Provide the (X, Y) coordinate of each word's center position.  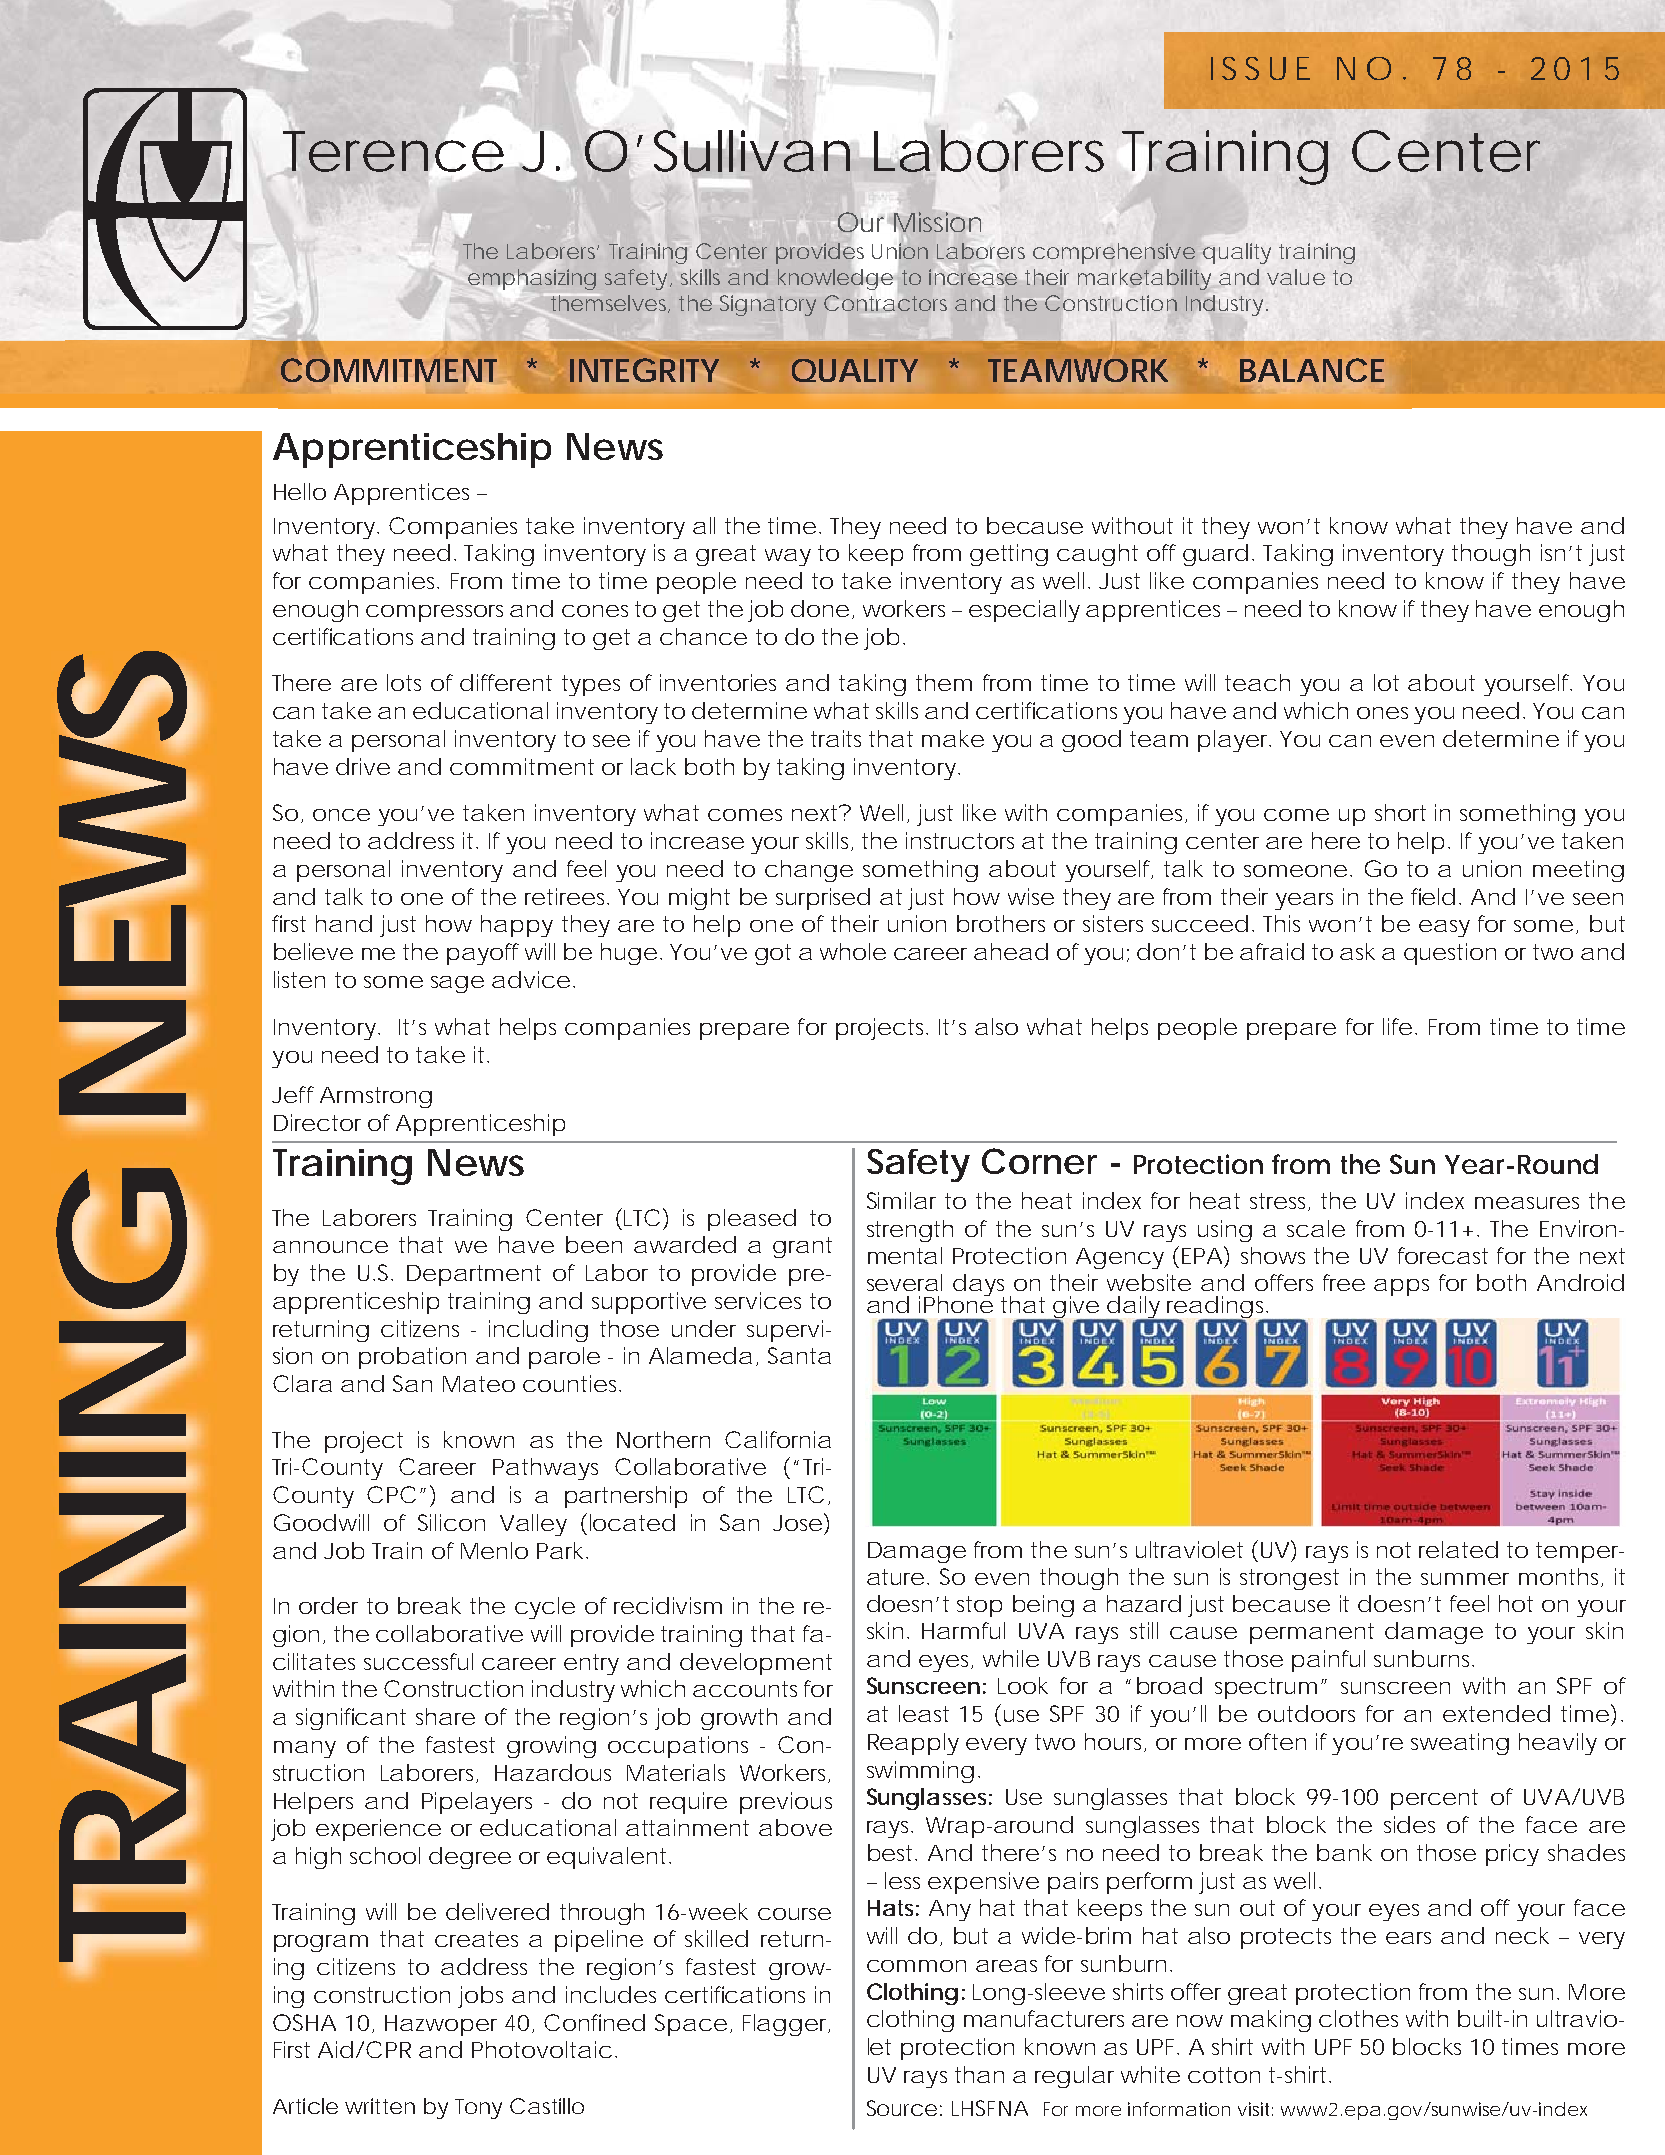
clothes (1358, 2018)
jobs (480, 1997)
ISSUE (1260, 68)
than (979, 2074)
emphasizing (532, 280)
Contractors (885, 303)
